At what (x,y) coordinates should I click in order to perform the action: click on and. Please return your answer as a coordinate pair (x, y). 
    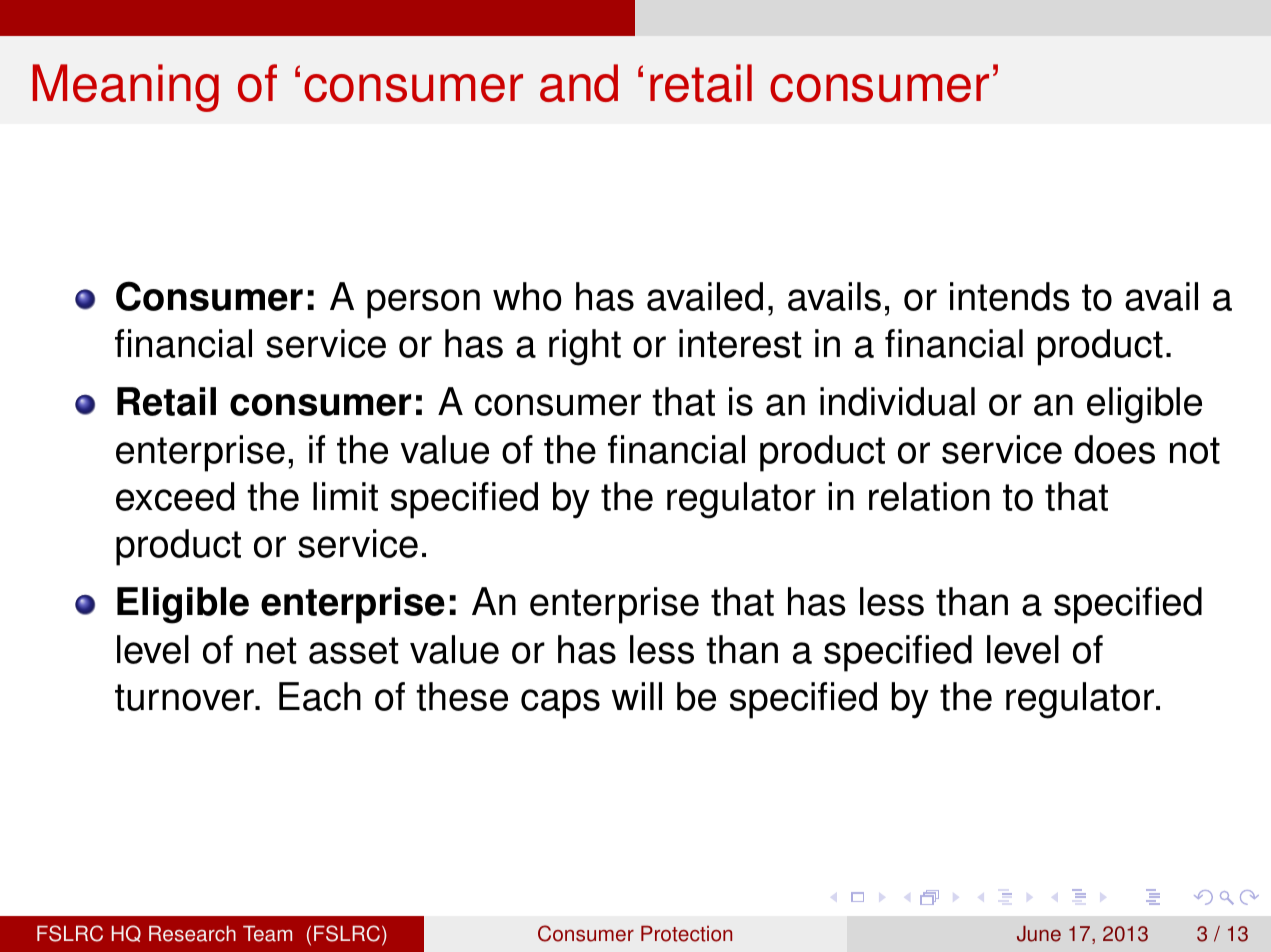
    Looking at the image, I should click on (579, 83).
